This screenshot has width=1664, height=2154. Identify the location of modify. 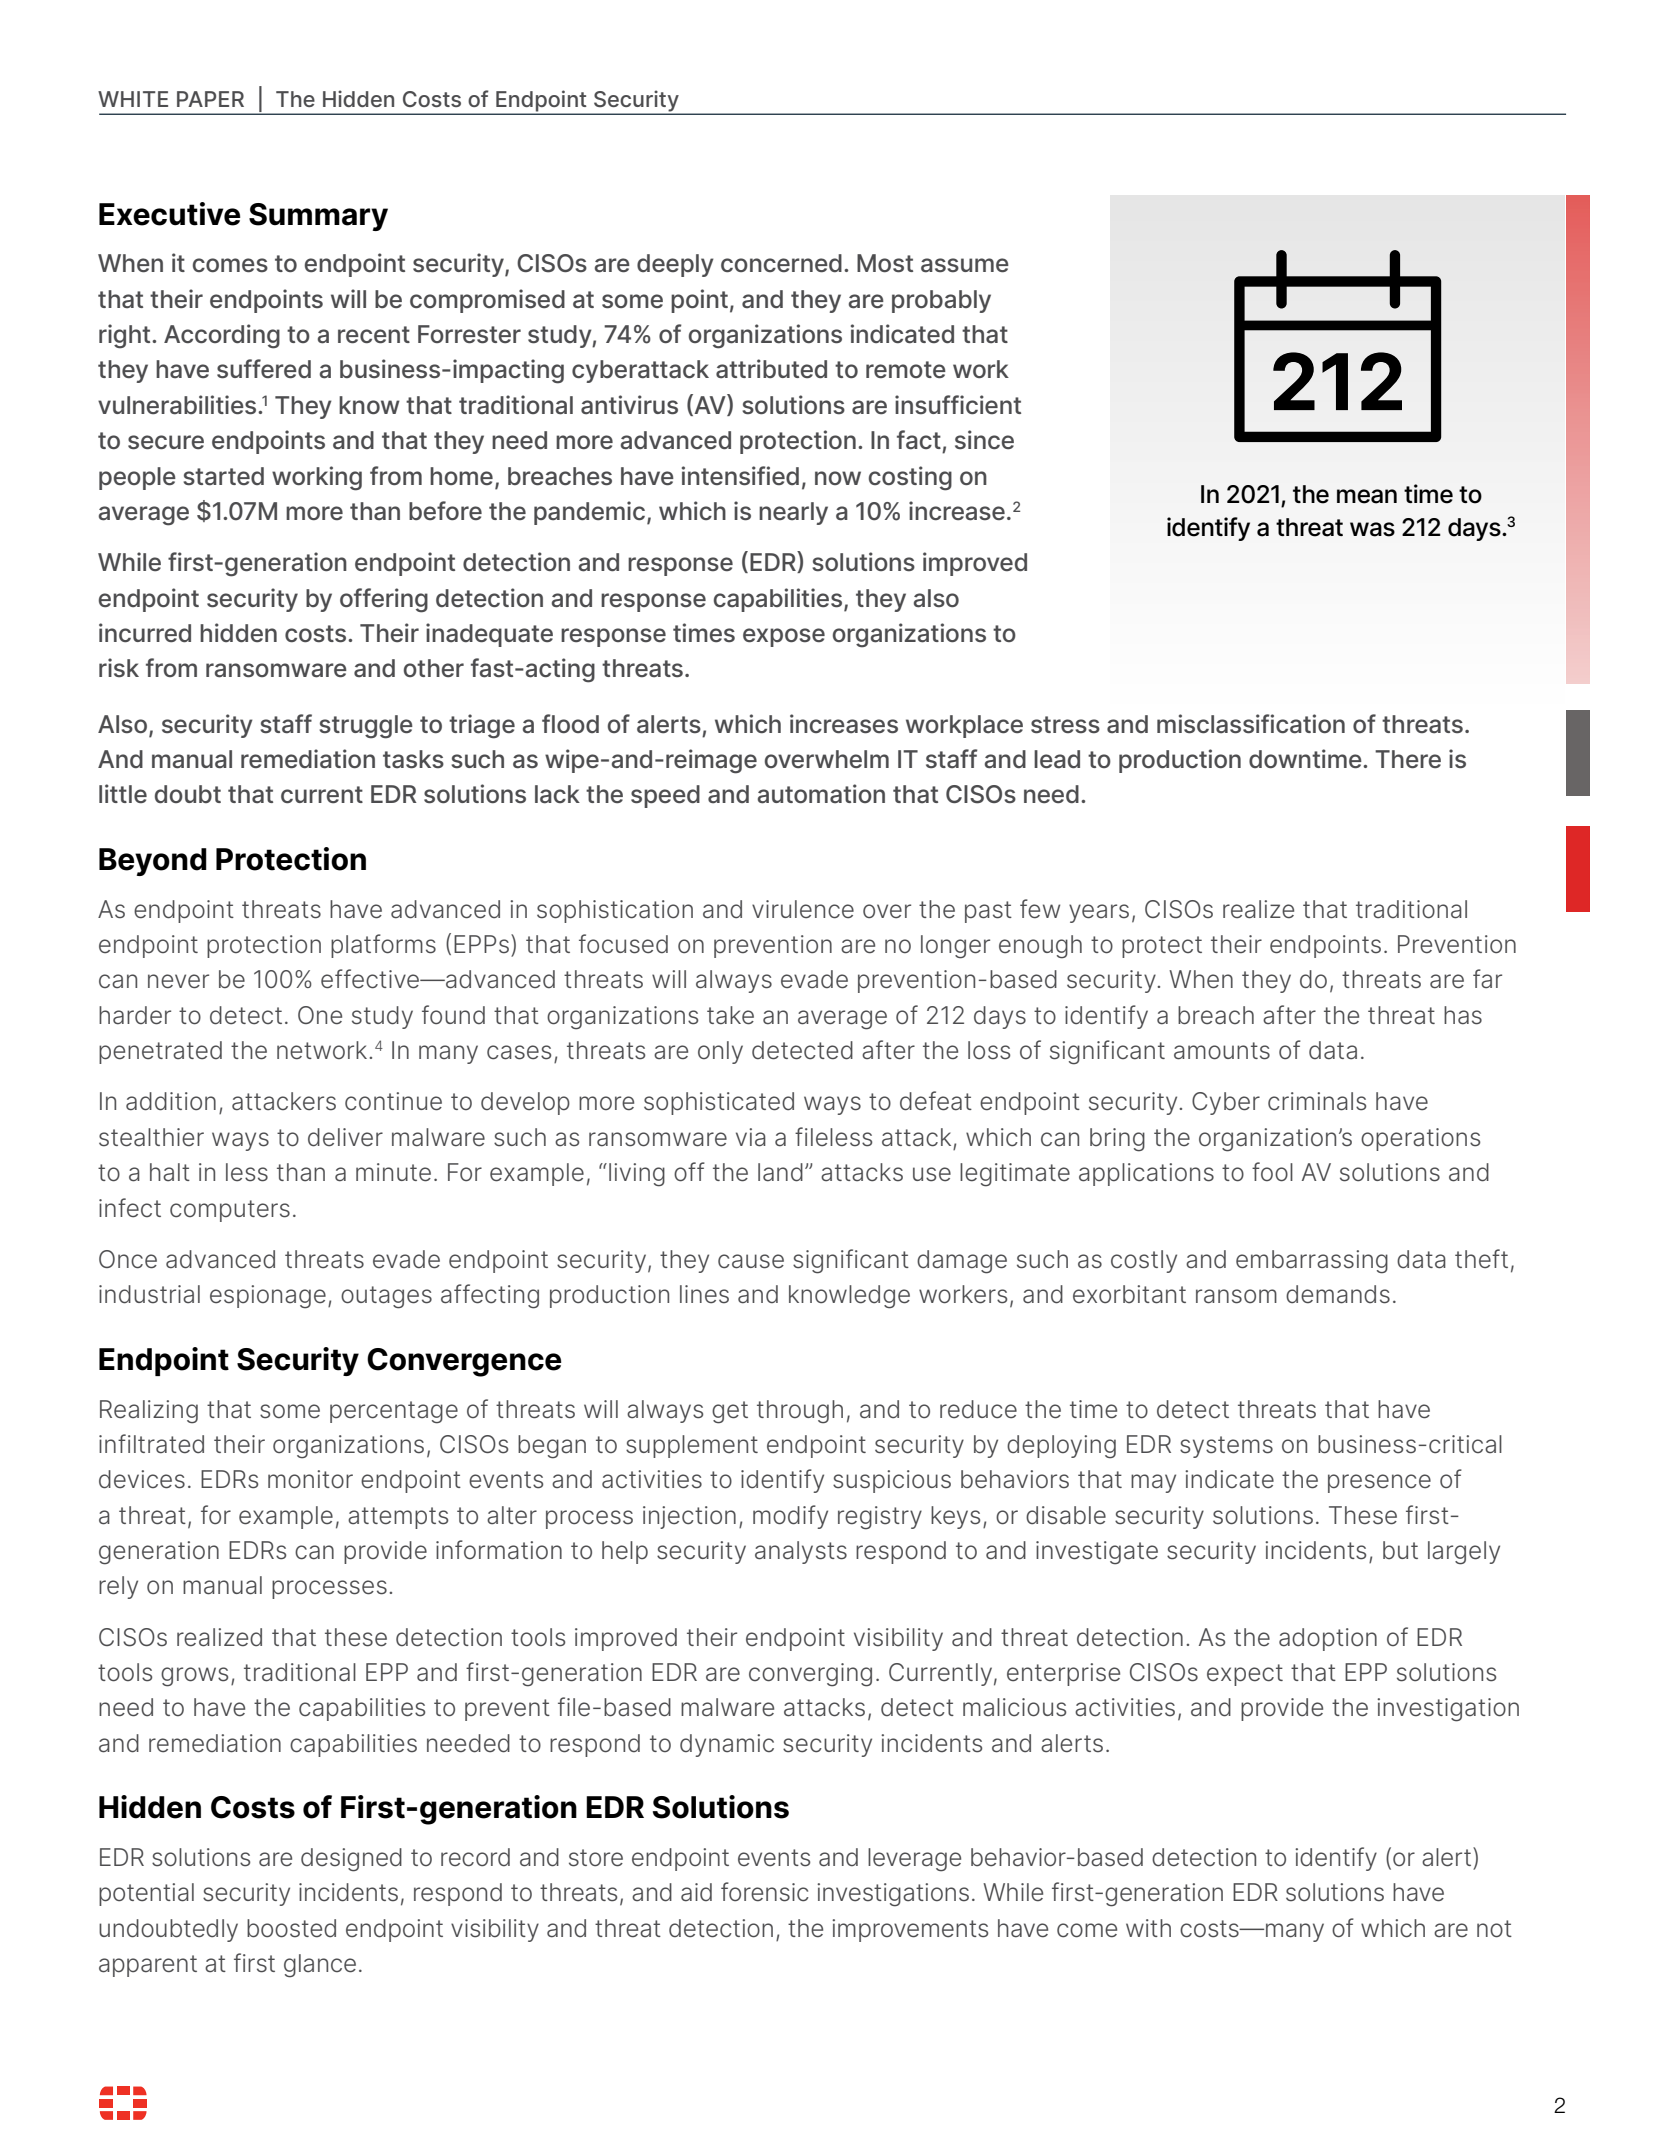
(790, 1517).
